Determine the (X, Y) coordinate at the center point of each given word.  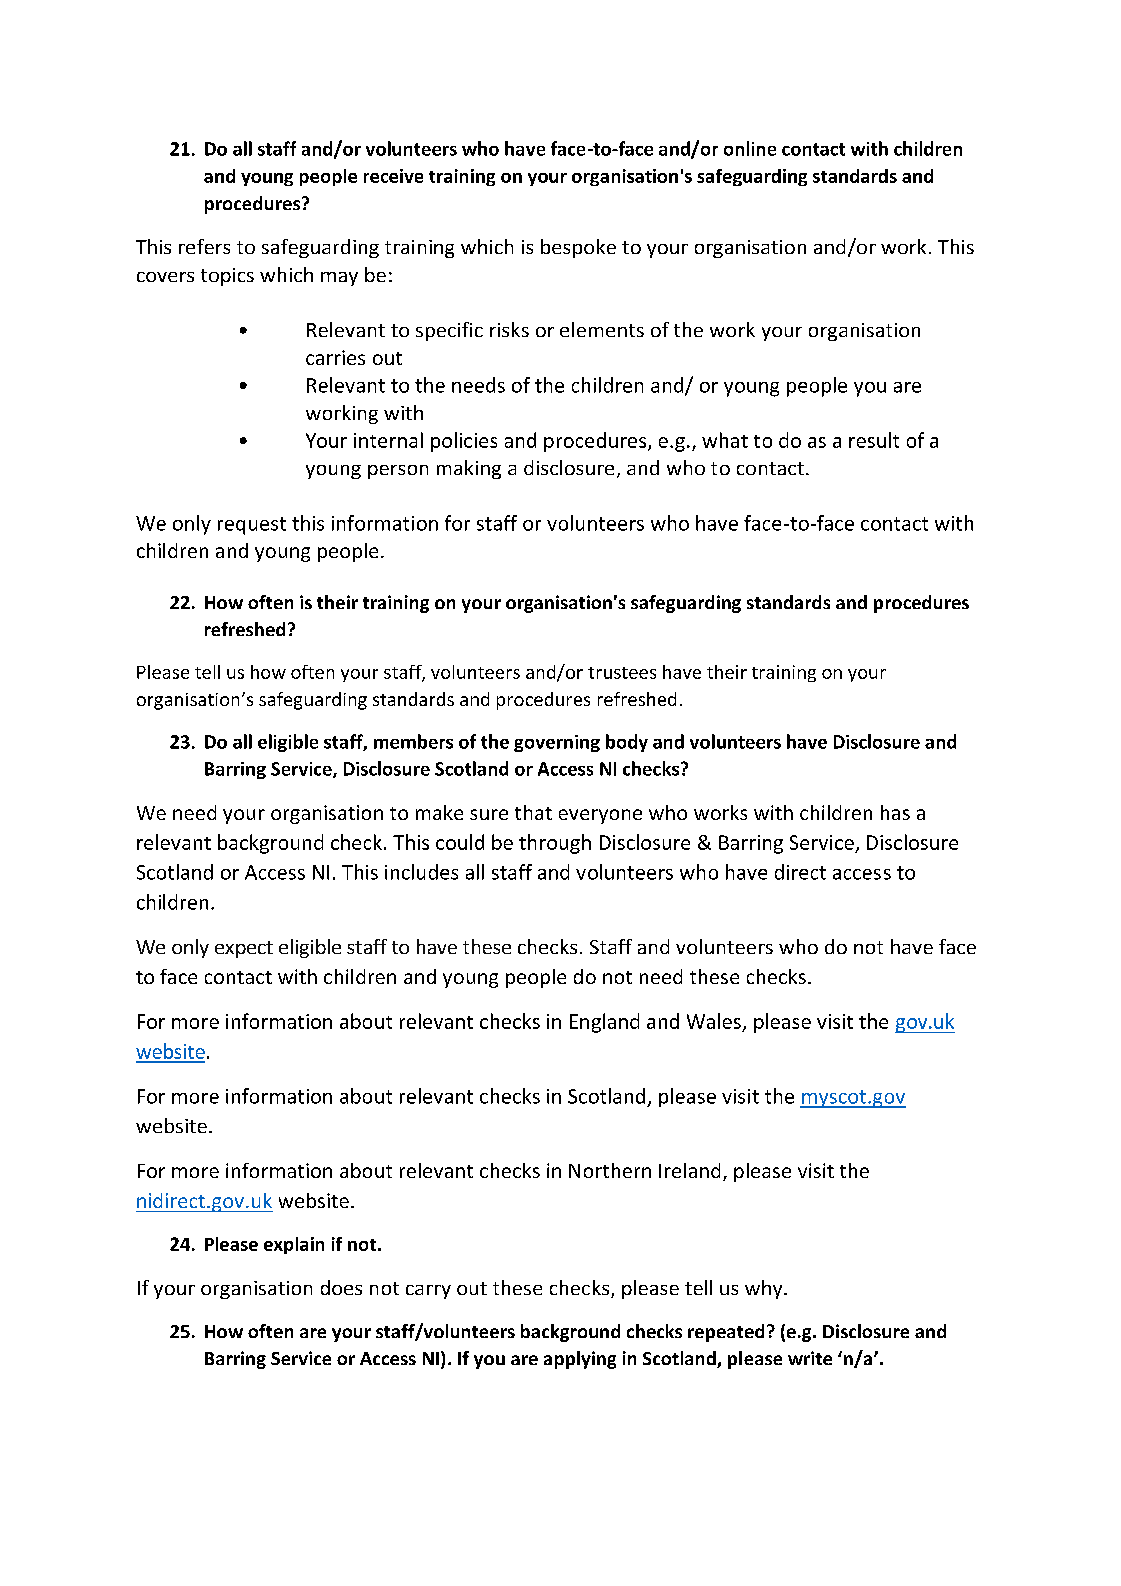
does (341, 1287)
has (895, 812)
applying (580, 1360)
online (750, 148)
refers (204, 246)
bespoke (578, 248)
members (413, 741)
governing (557, 743)
